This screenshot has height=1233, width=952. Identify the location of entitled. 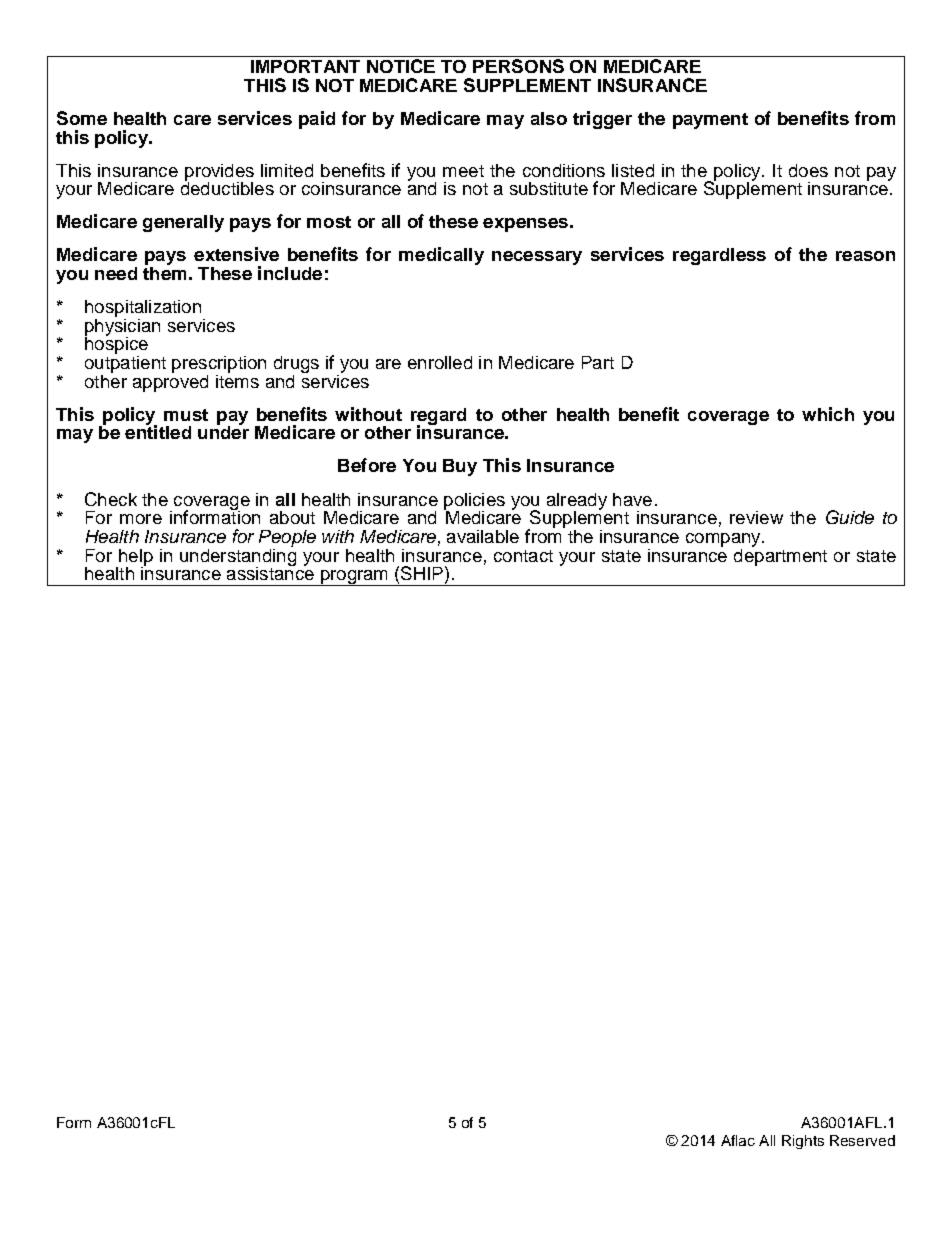
(158, 431).
